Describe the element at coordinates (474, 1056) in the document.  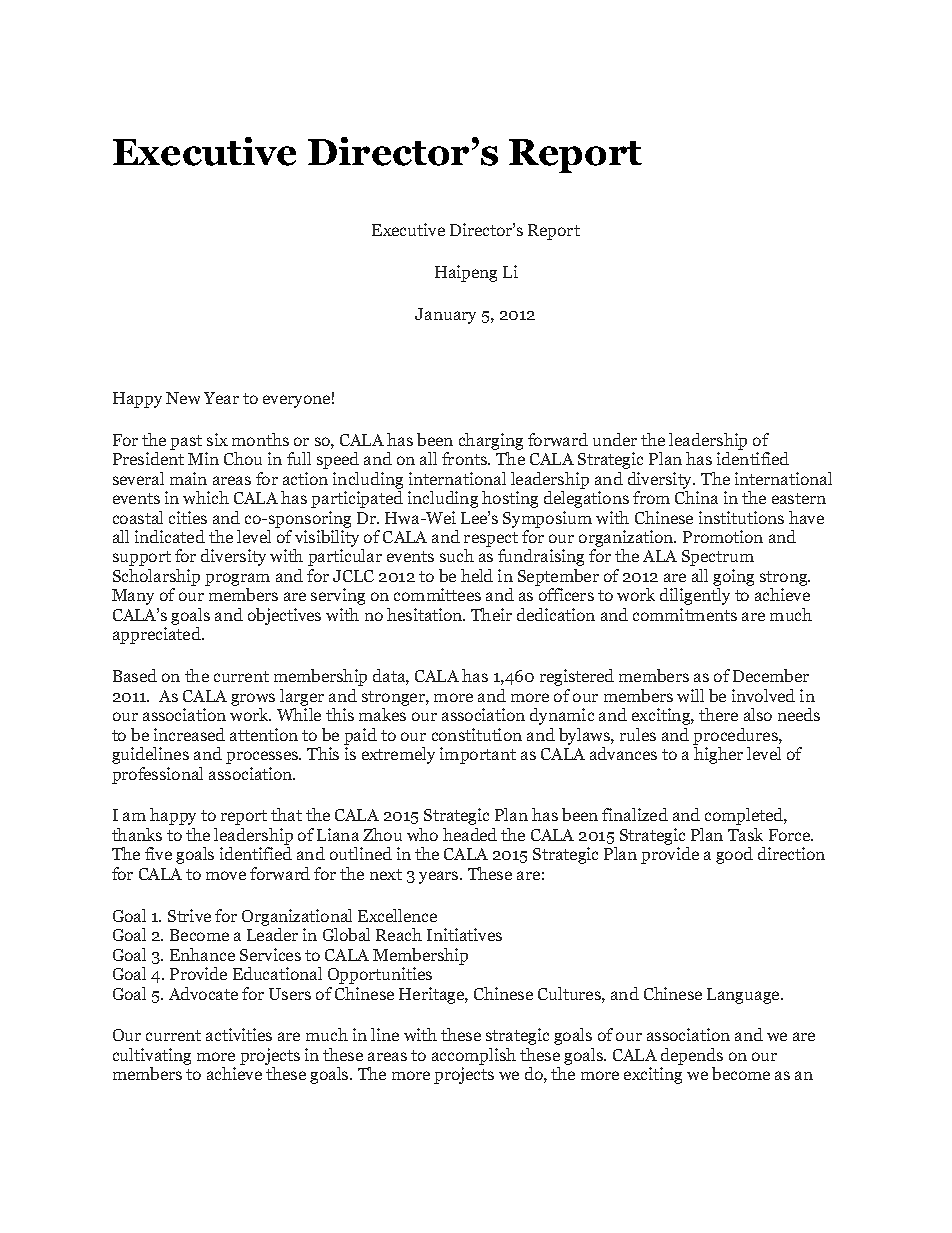
I see `accomplish` at that location.
